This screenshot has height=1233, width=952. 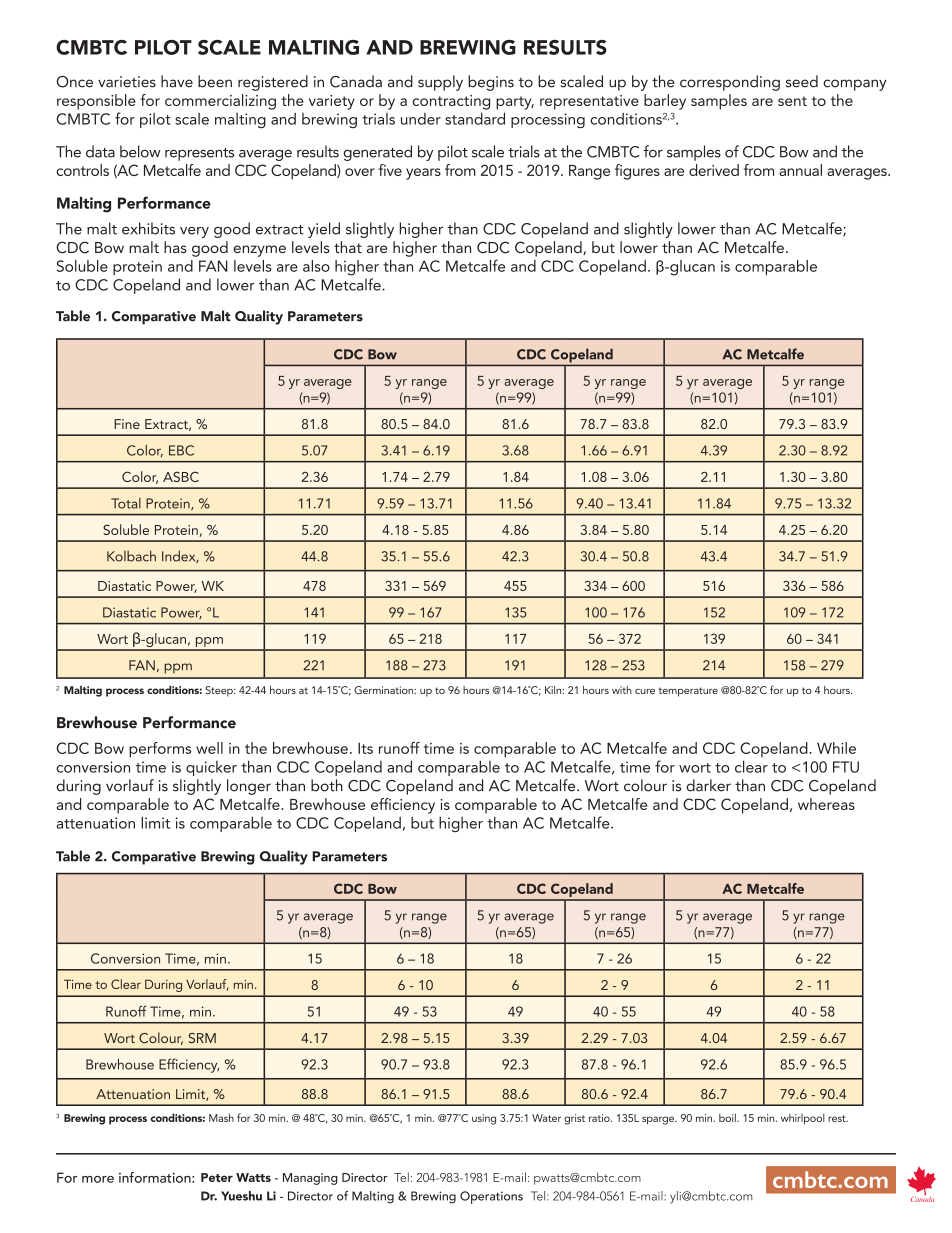 What do you see at coordinates (730, 83) in the screenshot?
I see `corresponding` at bounding box center [730, 83].
